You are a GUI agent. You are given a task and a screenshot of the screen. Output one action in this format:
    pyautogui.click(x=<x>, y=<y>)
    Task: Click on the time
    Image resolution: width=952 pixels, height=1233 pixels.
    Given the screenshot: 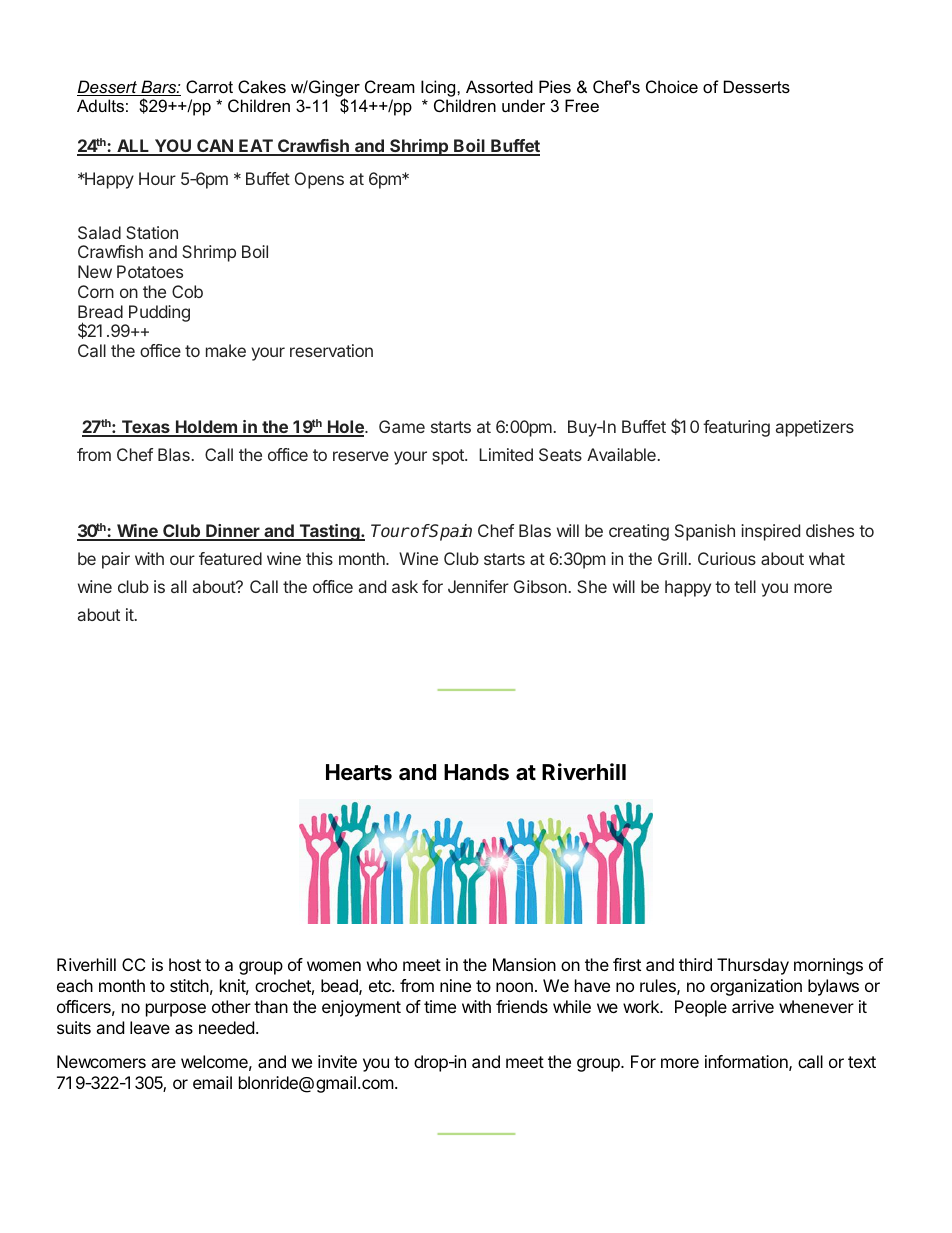 What is the action you would take?
    pyautogui.click(x=440, y=1006)
